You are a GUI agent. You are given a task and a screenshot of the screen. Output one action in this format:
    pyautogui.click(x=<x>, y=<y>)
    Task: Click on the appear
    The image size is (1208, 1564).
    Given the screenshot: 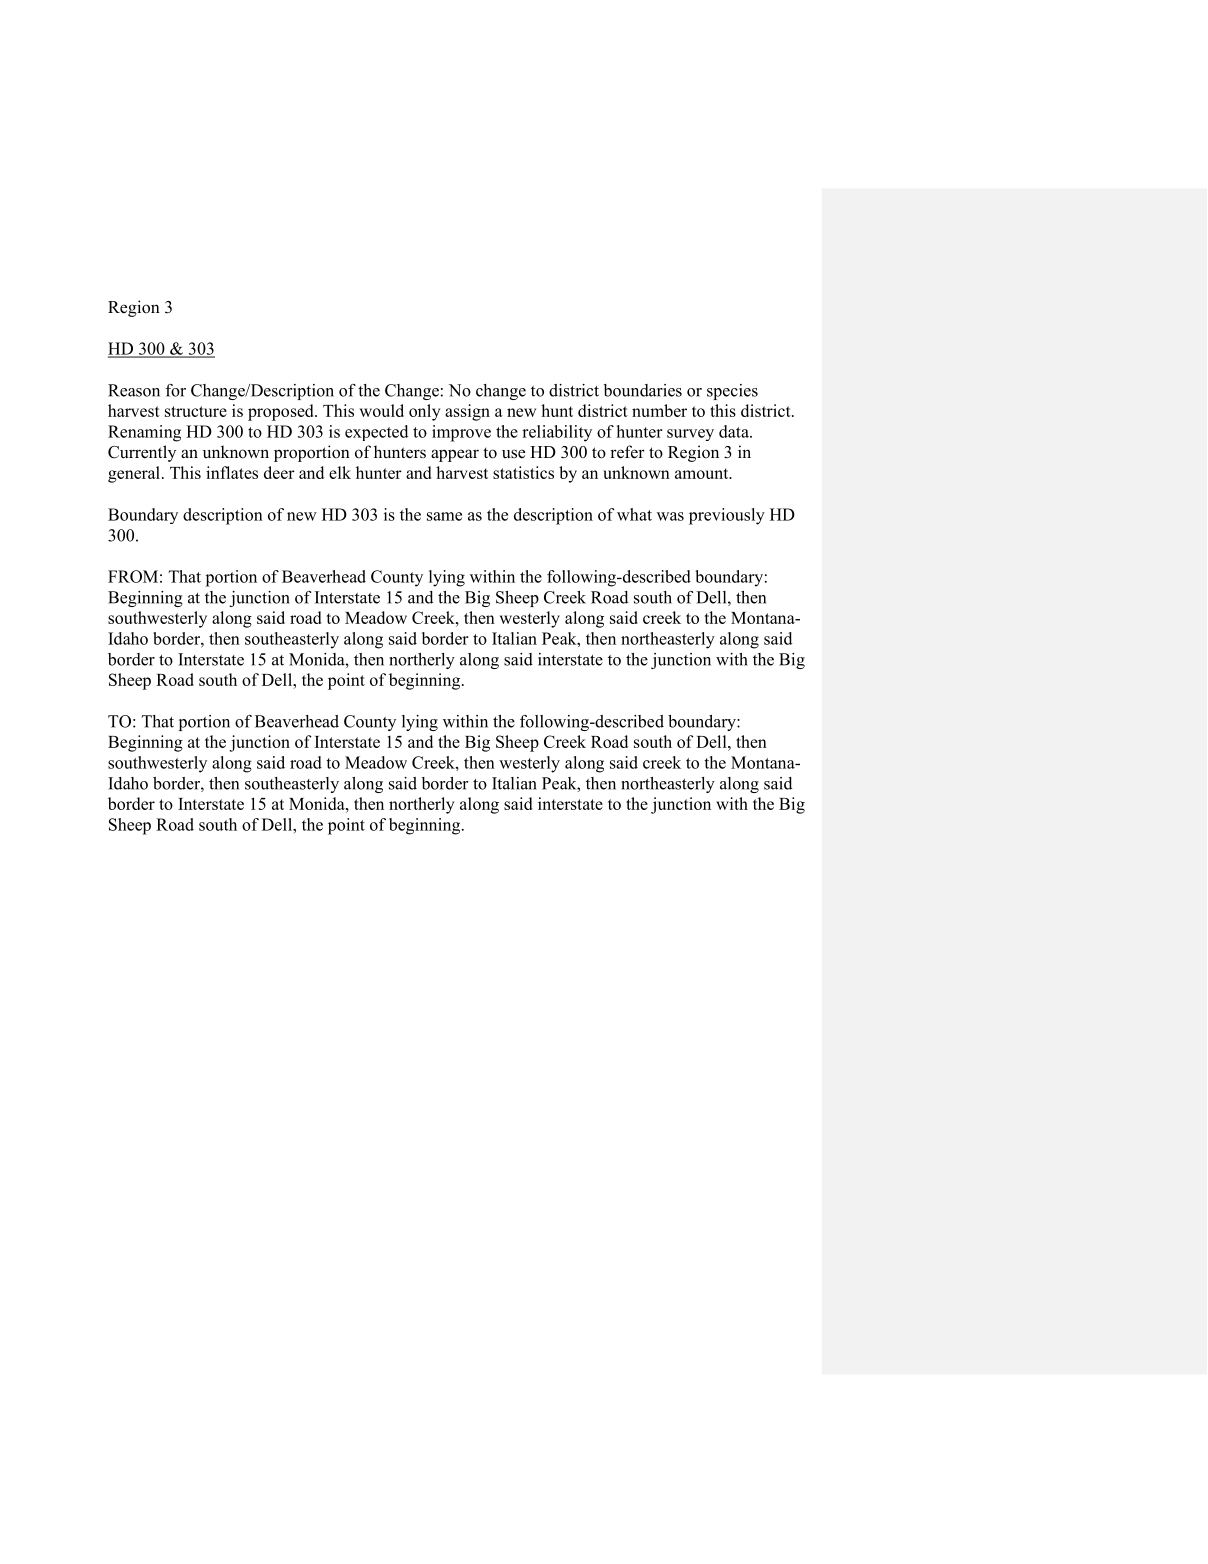 What is the action you would take?
    pyautogui.click(x=455, y=455)
